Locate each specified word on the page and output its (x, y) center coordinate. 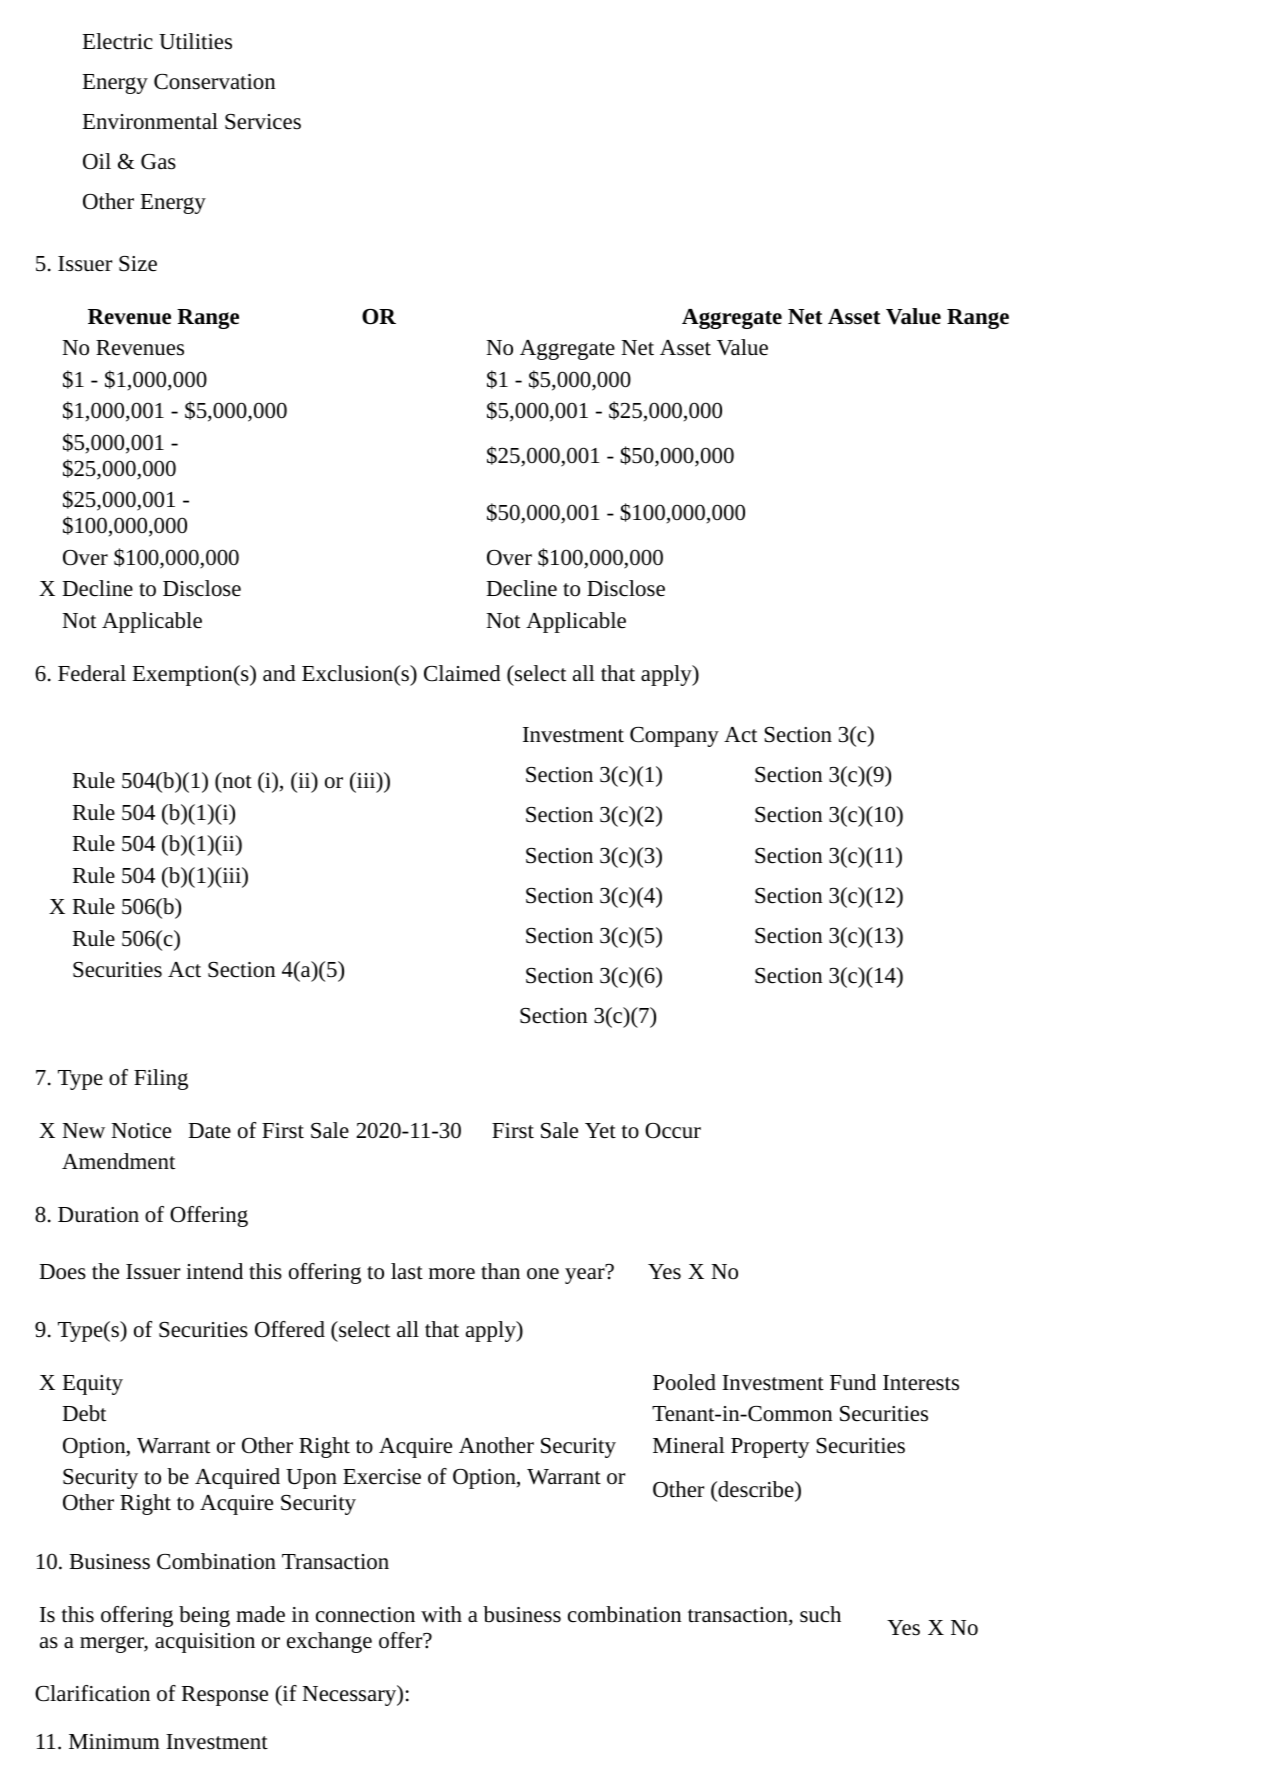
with (441, 1614)
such (820, 1614)
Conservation (215, 82)
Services (263, 122)
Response (224, 1696)
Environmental (150, 121)
